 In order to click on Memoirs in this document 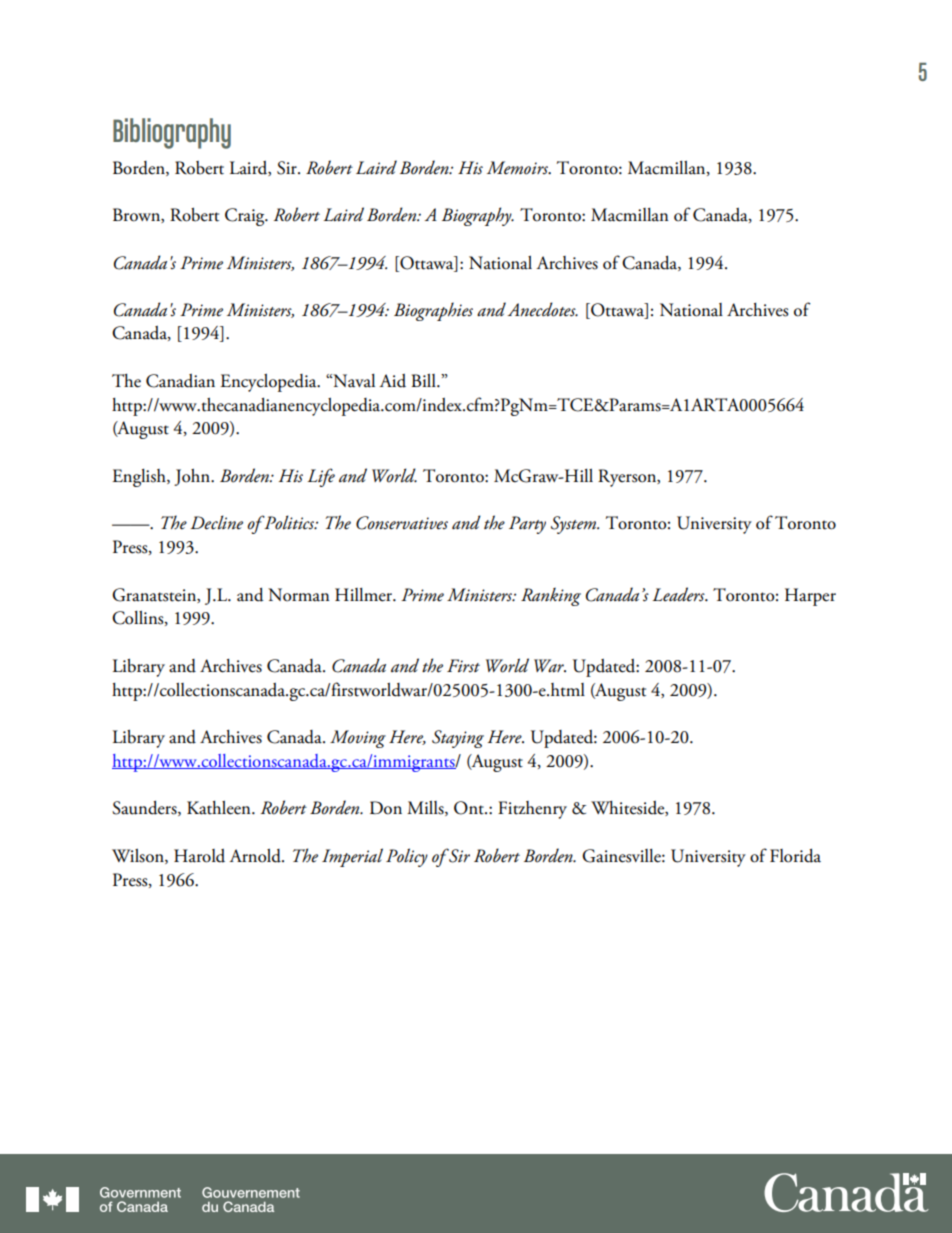, I will do `click(518, 168)`.
